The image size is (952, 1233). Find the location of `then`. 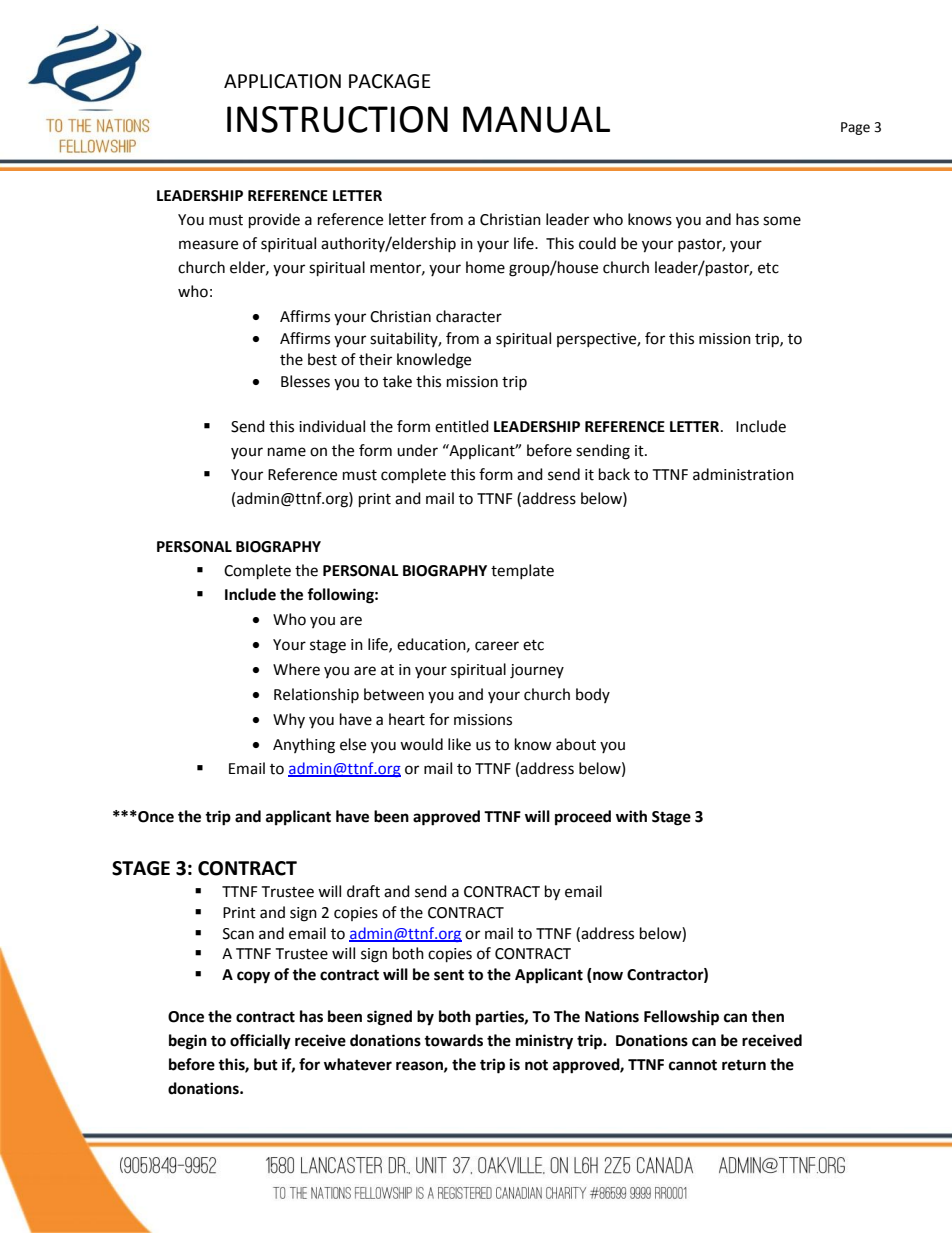

then is located at coordinates (767, 1016).
